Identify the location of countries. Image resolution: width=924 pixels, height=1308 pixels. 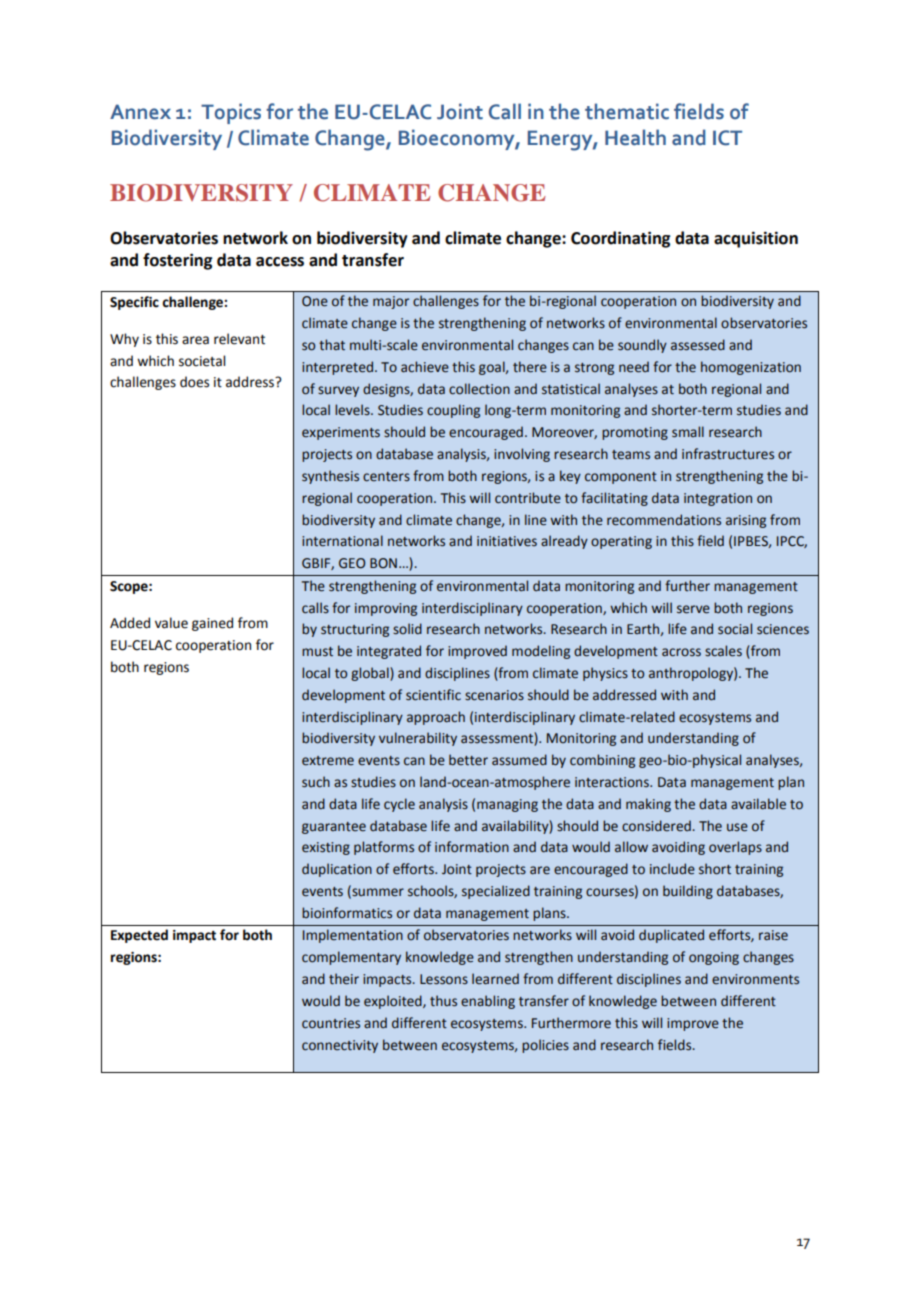
(331, 1023).
